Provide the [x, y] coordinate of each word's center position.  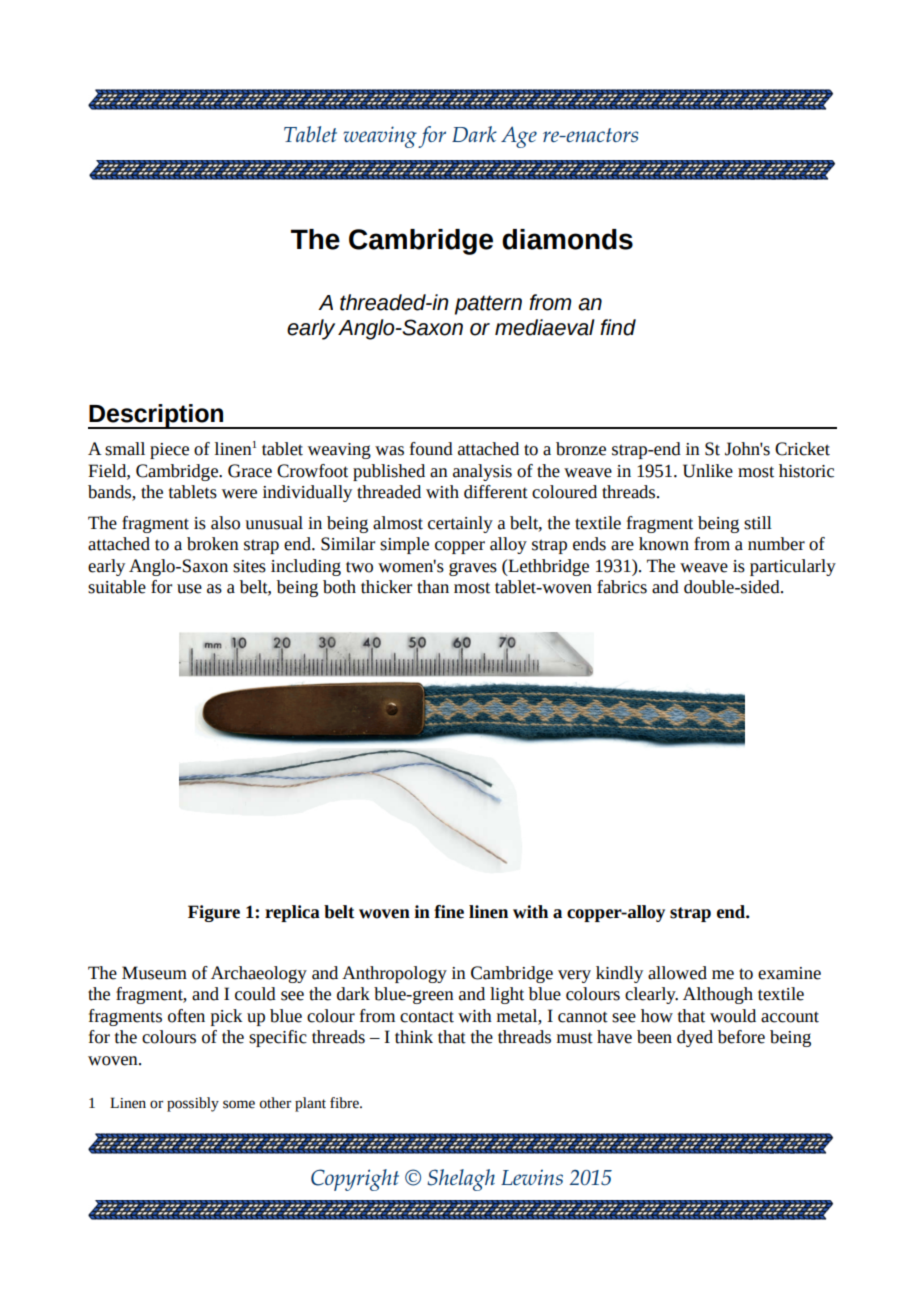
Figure [214, 913]
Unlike [708, 471]
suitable [117, 587]
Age [519, 137]
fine [449, 912]
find [618, 327]
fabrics [622, 587]
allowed [677, 973]
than [433, 587]
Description [157, 416]
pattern [488, 305]
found [431, 449]
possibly [193, 1104]
